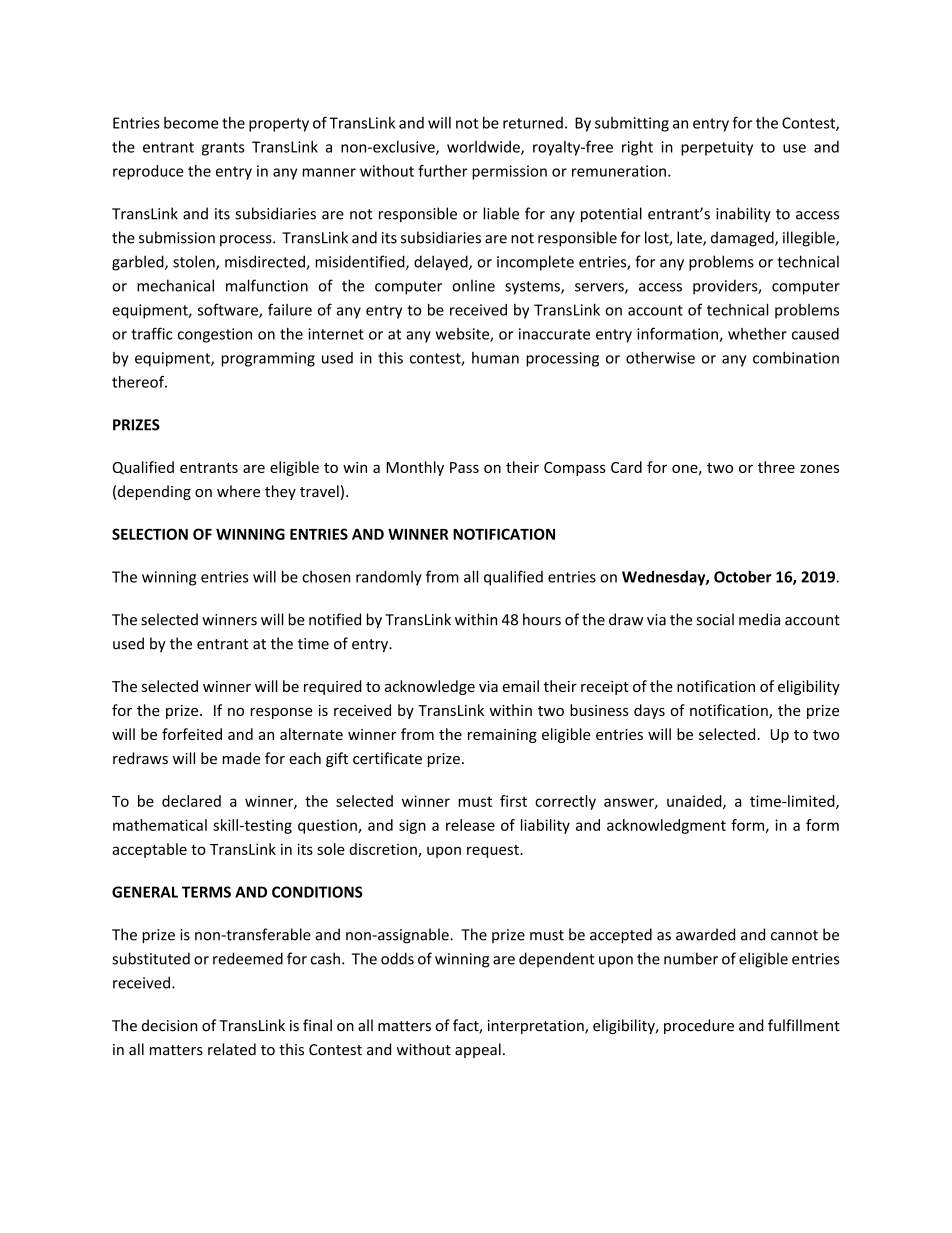 This page has width=952, height=1233. Describe the element at coordinates (169, 1025) in the page. I see `decision` at that location.
